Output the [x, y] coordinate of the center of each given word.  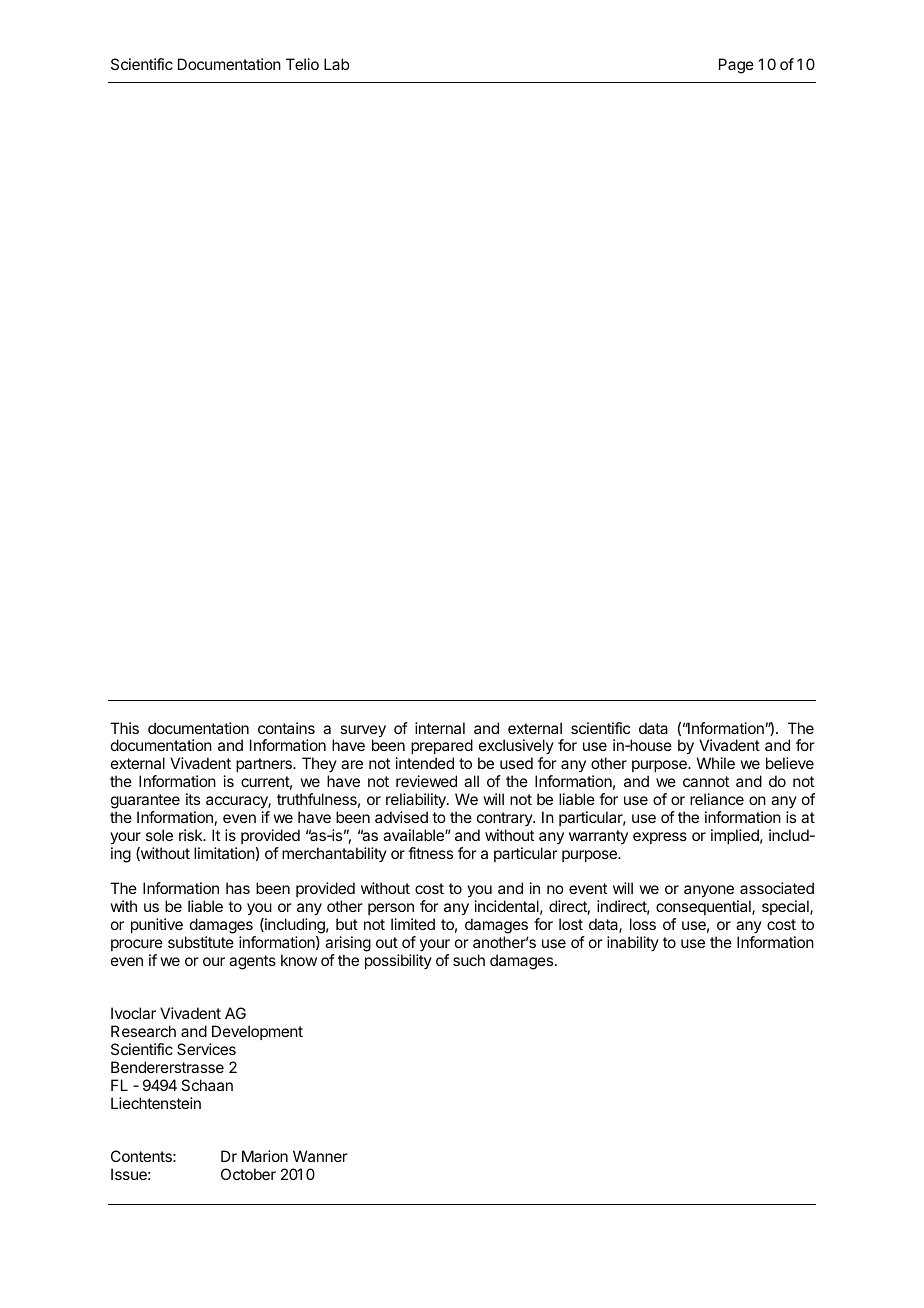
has [238, 888]
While [716, 763]
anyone [709, 891]
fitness [430, 853]
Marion [265, 1156]
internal [440, 728]
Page [736, 66]
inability [633, 943]
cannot [706, 781]
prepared [442, 748]
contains [286, 728]
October [248, 1174]
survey [363, 732]
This [124, 728]
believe [790, 763]
